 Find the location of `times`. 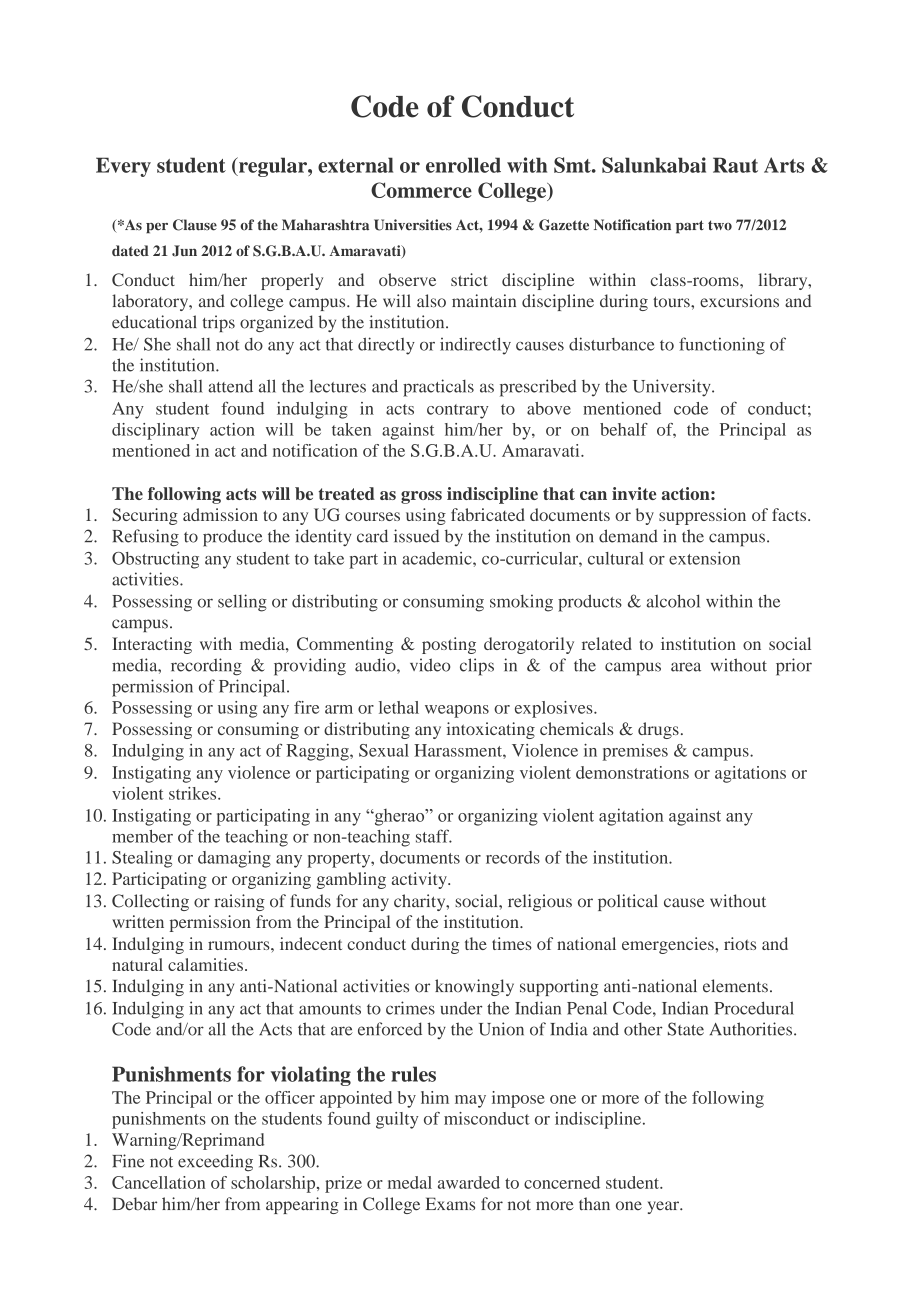

times is located at coordinates (512, 943).
